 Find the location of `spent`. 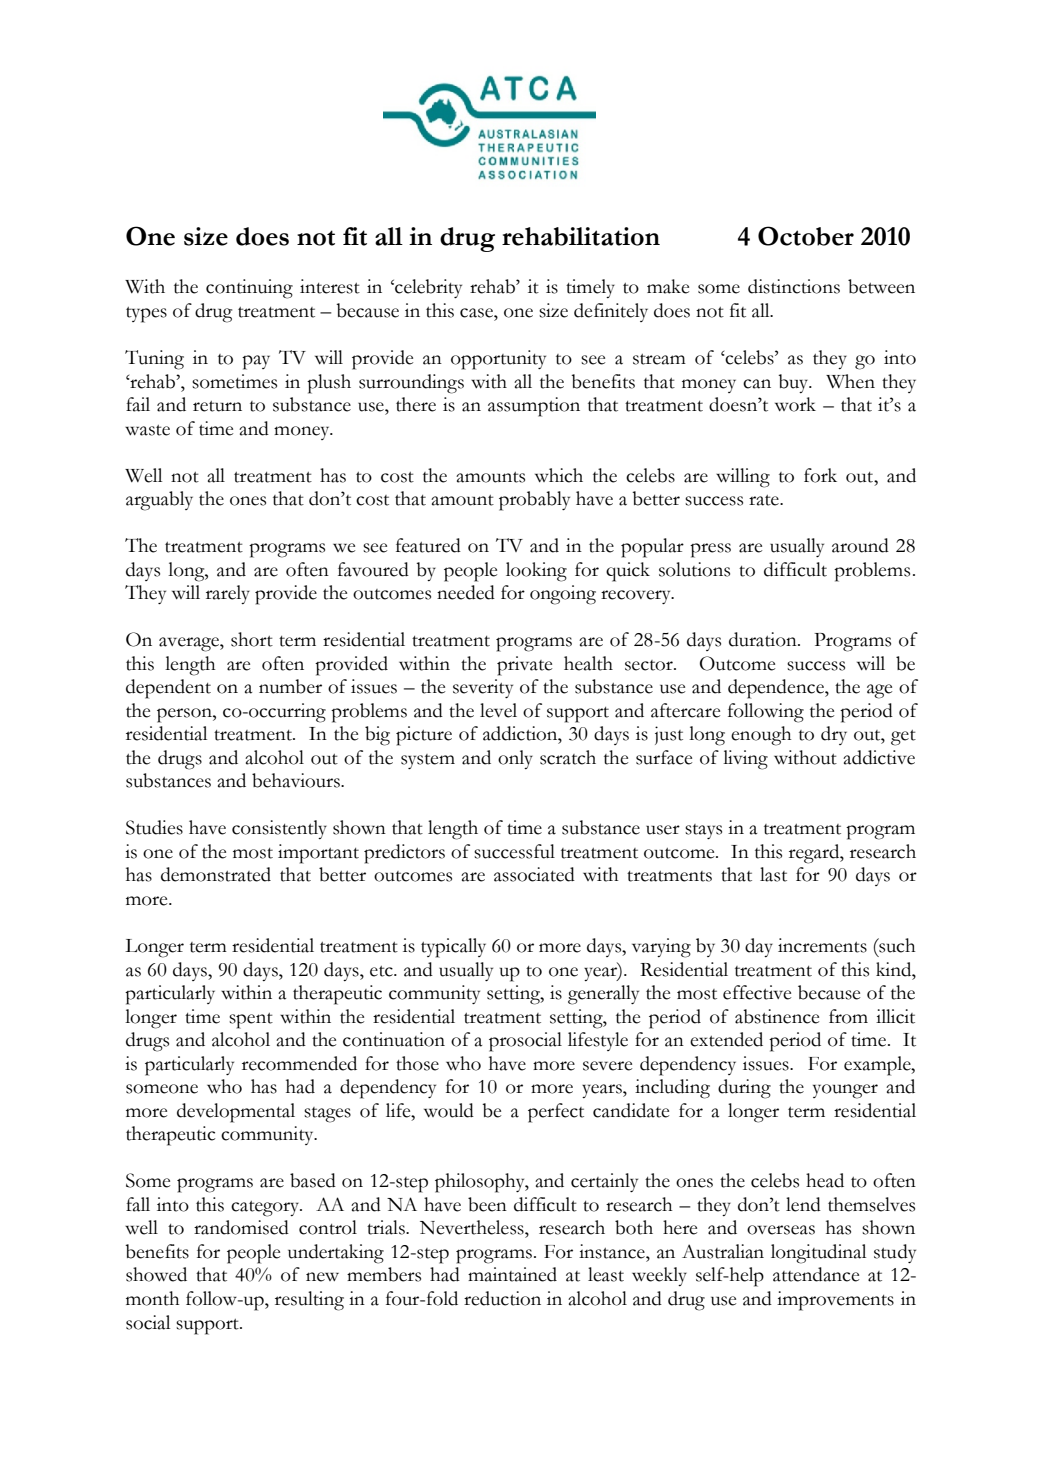

spent is located at coordinates (251, 1021).
